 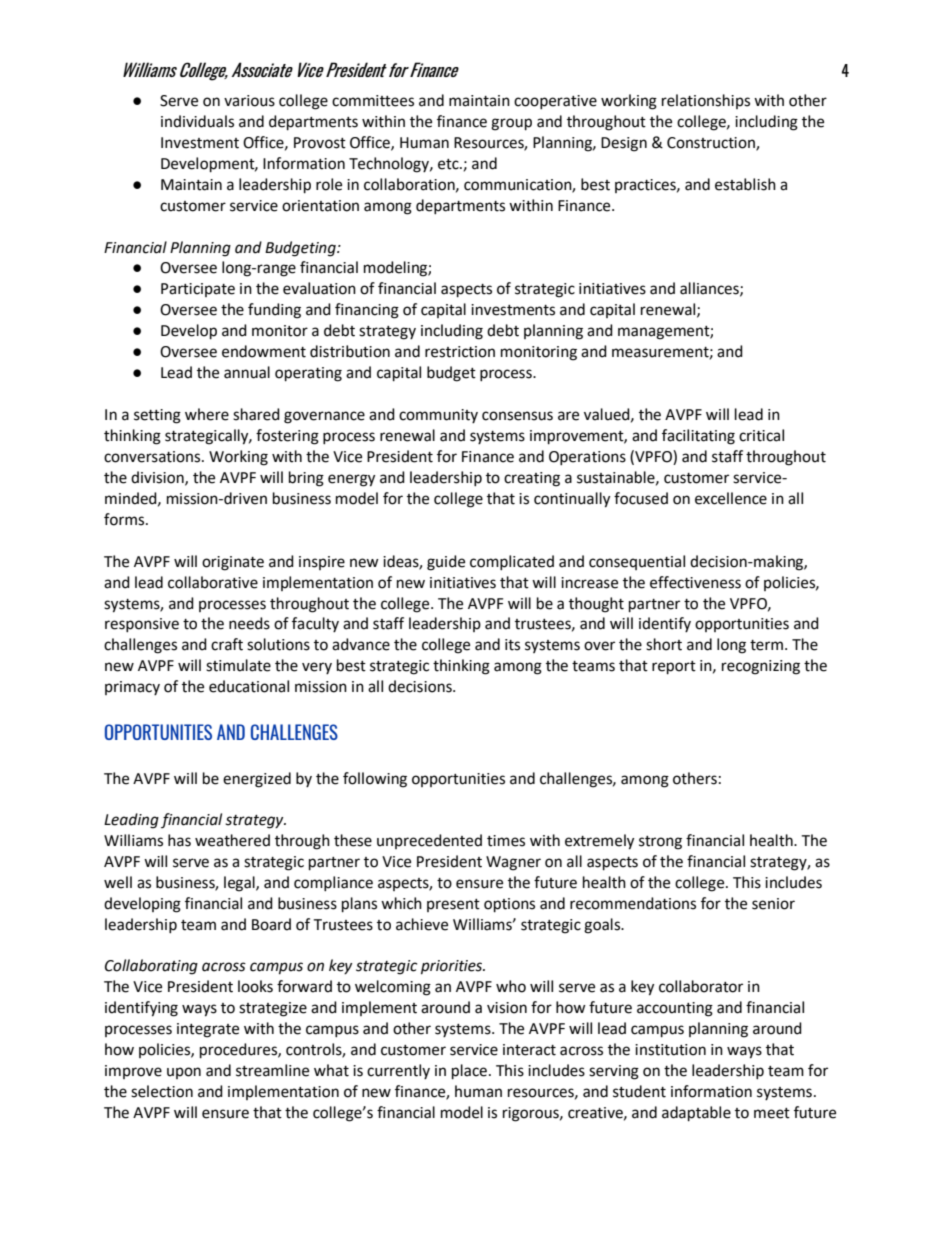 What do you see at coordinates (247, 372) in the document?
I see `annual` at bounding box center [247, 372].
